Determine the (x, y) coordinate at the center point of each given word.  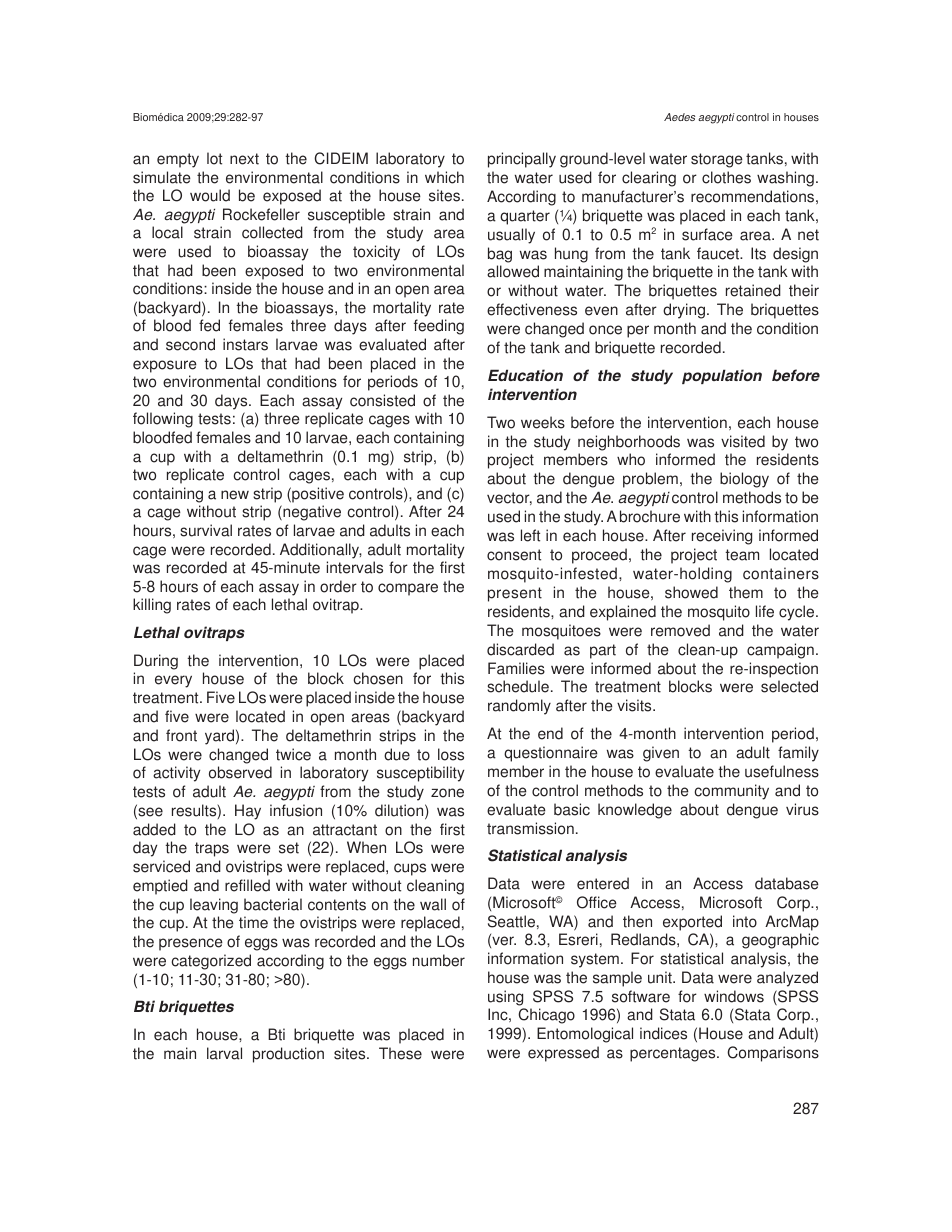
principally (522, 160)
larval (224, 1053)
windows (734, 996)
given (661, 754)
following (163, 420)
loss (451, 754)
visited (743, 441)
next (244, 159)
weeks (543, 422)
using (505, 998)
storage (717, 160)
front (181, 735)
